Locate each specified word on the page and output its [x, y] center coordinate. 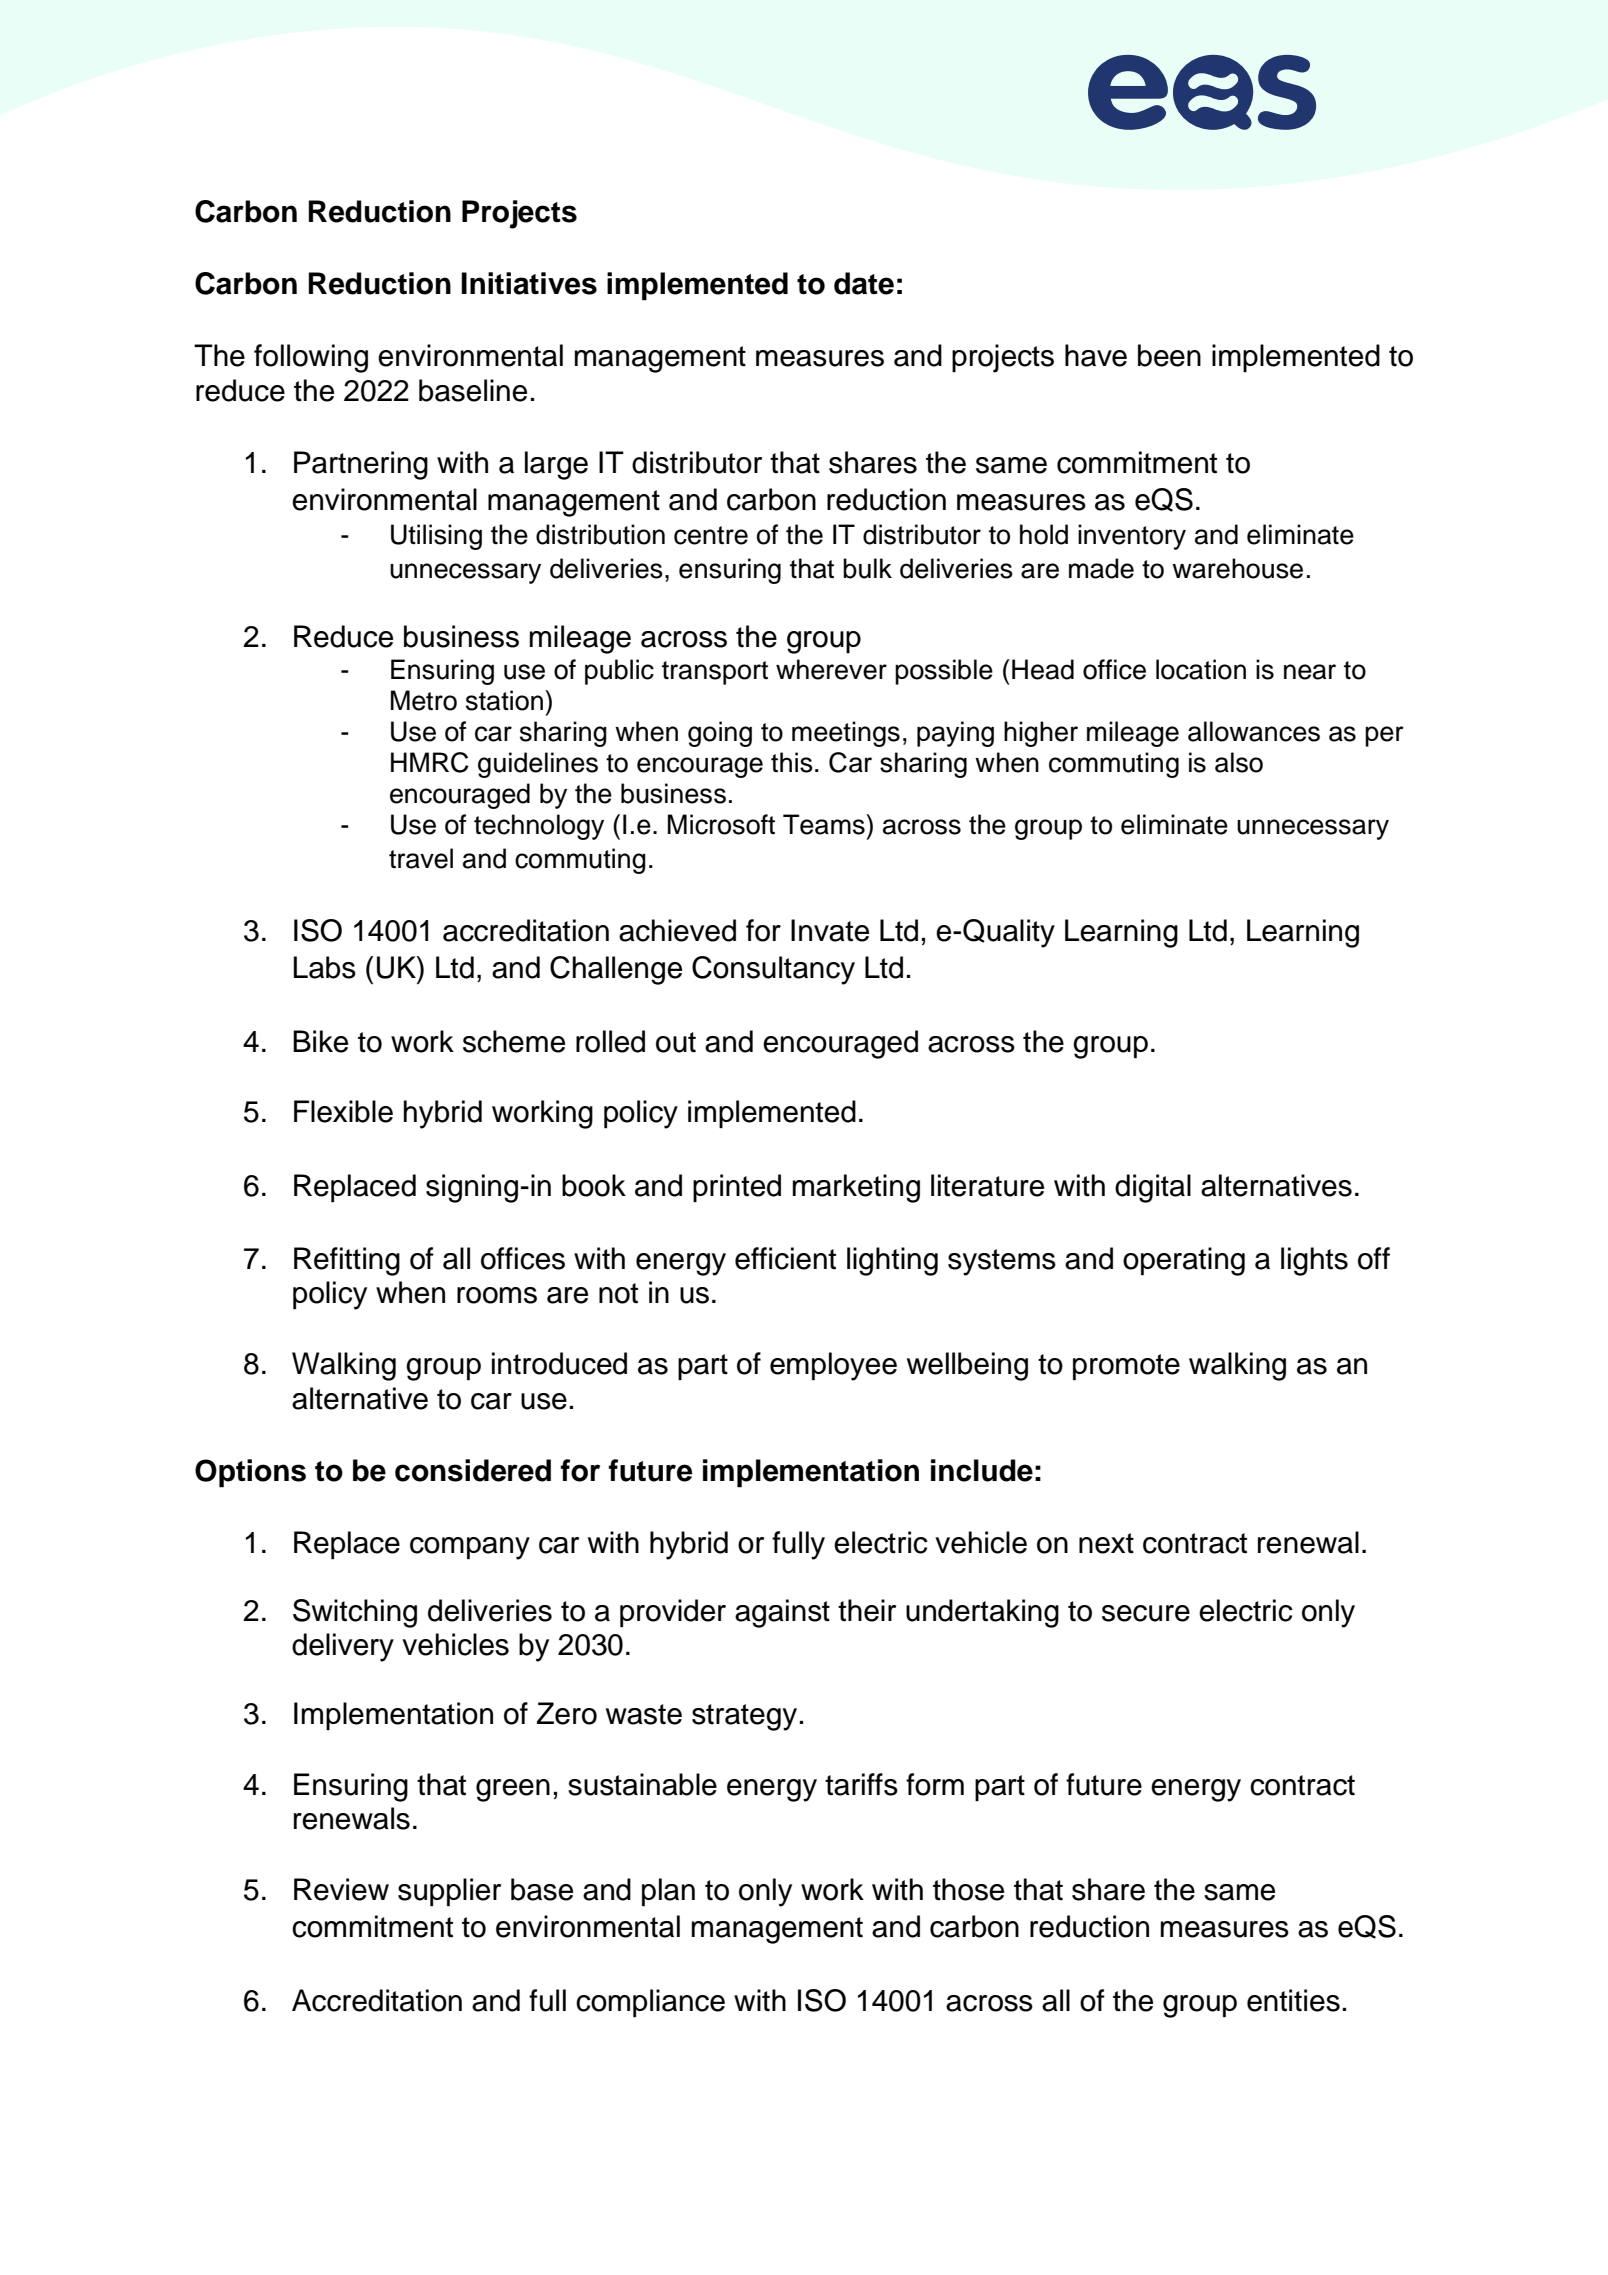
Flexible [343, 1111]
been [1169, 355]
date [864, 283]
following [311, 358]
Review [341, 1889]
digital [1153, 1188]
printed [737, 1188]
